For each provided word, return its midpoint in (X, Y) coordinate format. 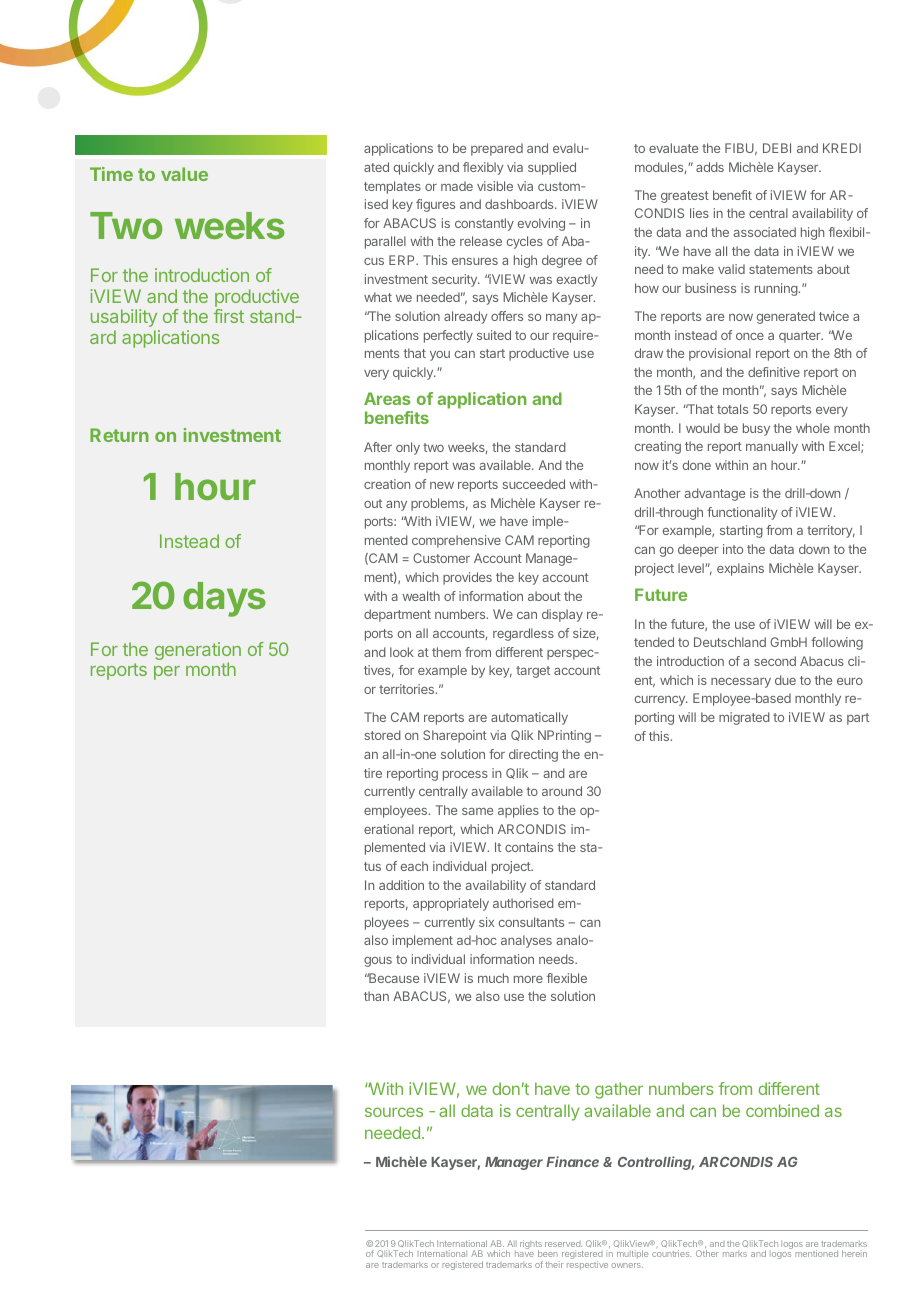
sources (394, 1112)
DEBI (777, 148)
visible (495, 186)
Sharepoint (455, 736)
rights (531, 1246)
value (184, 174)
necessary (741, 683)
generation (198, 652)
